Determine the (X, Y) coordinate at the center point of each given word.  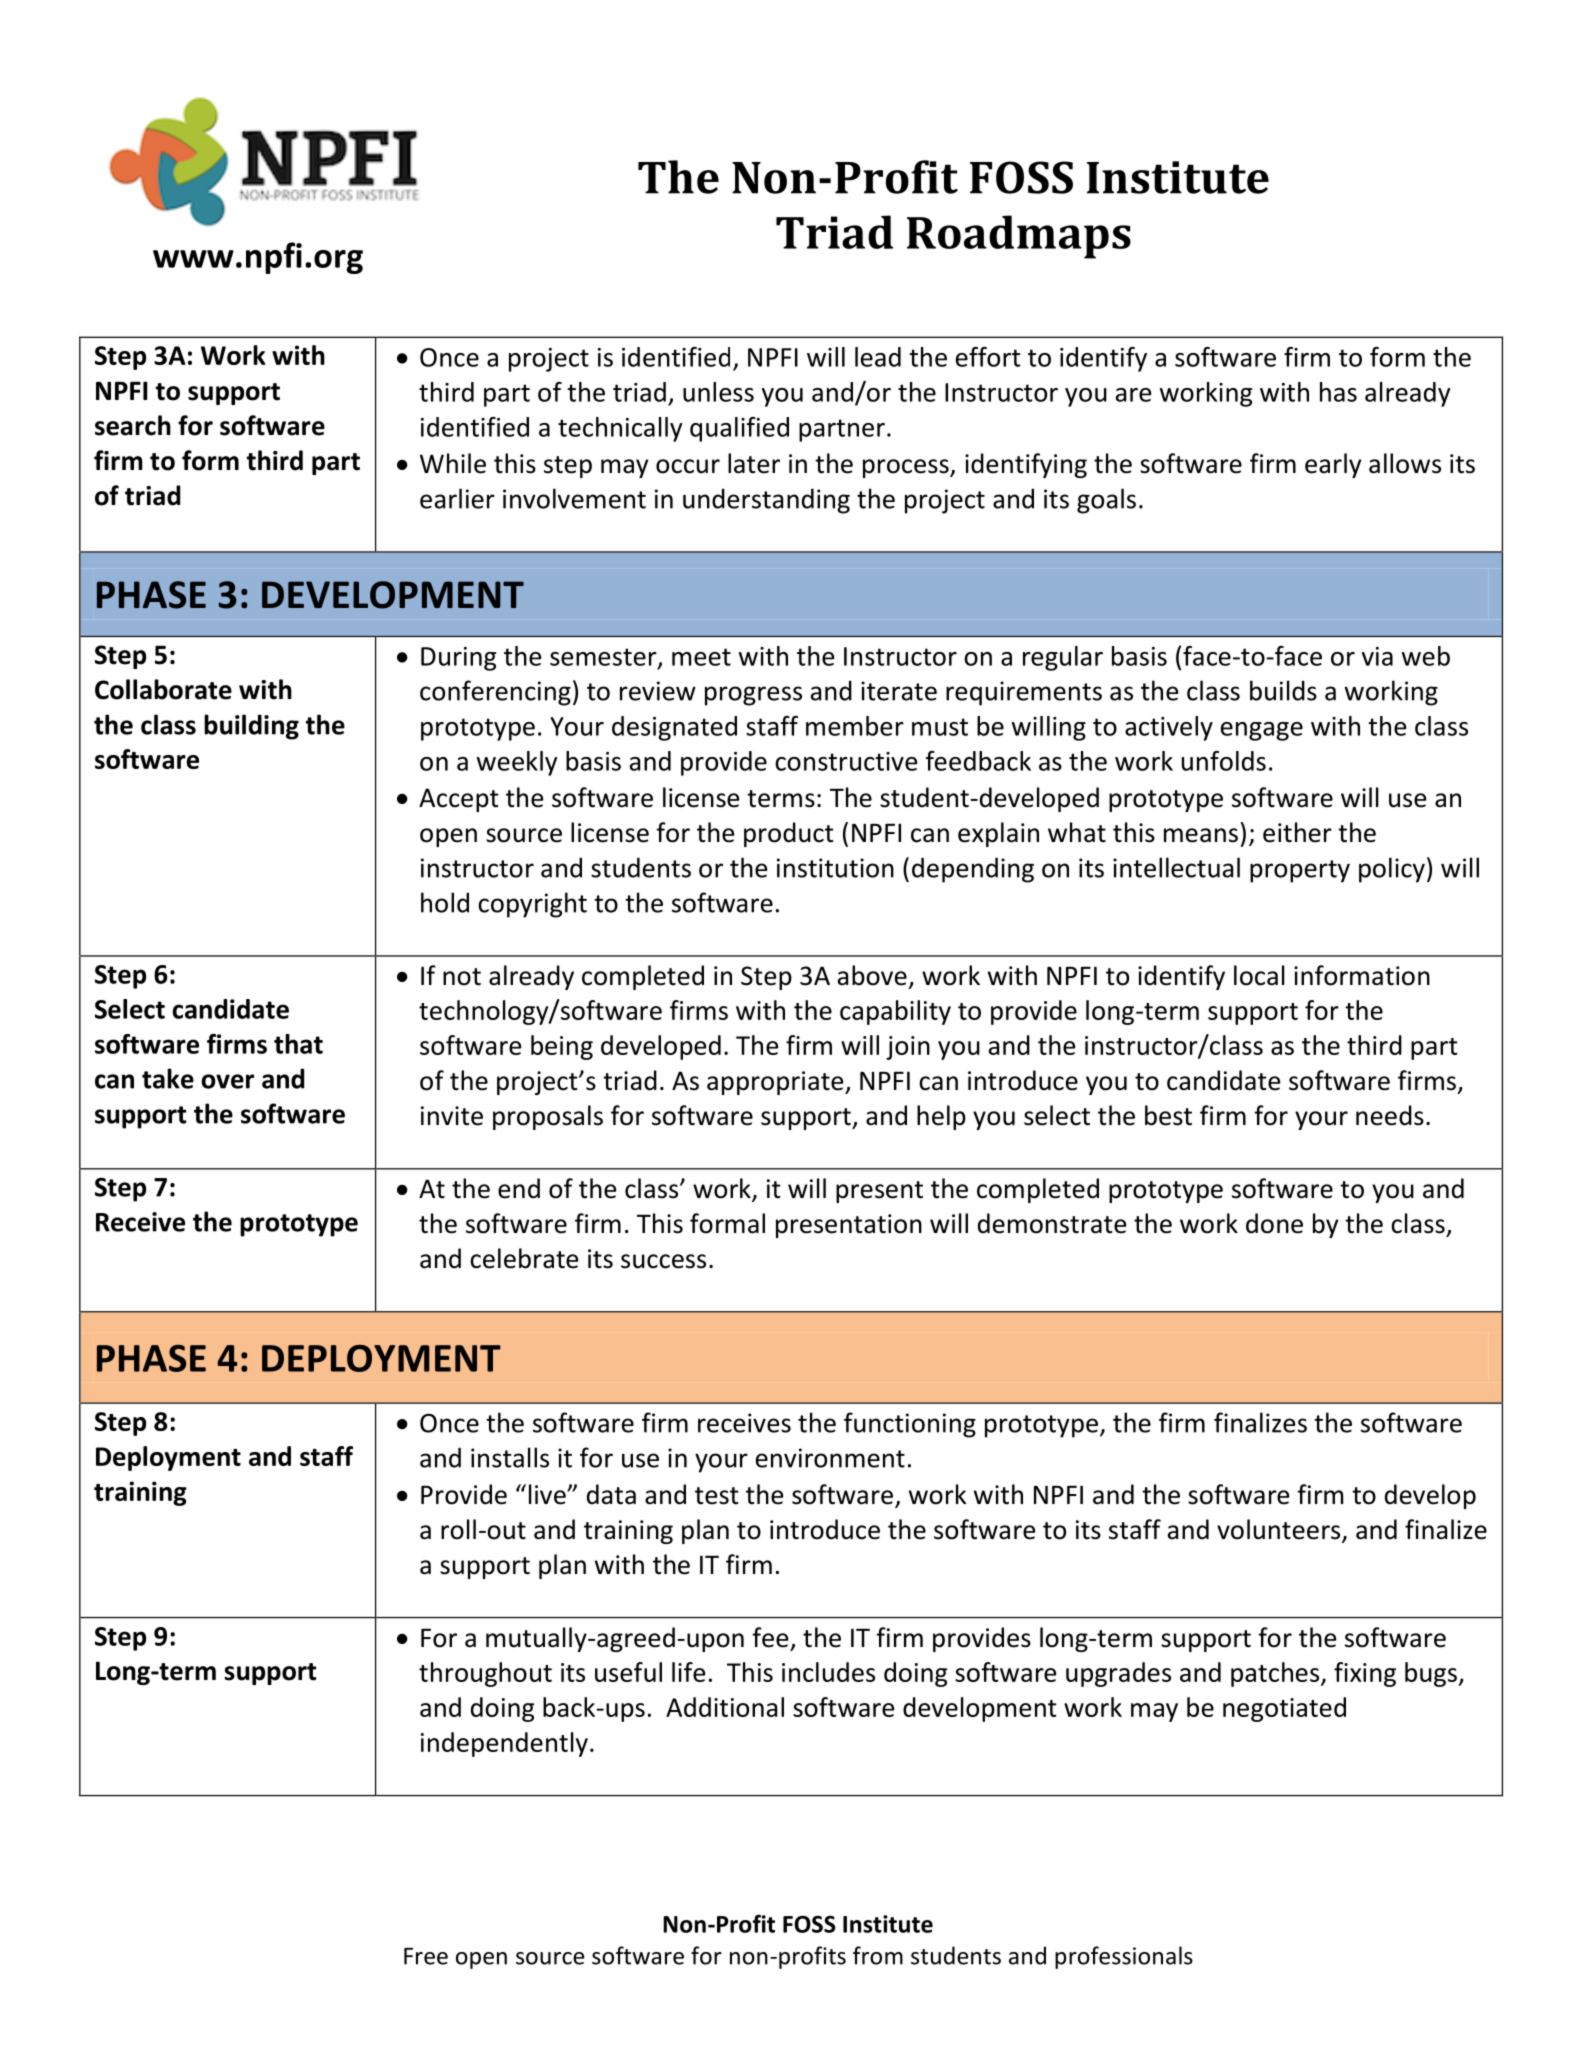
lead (878, 357)
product (789, 834)
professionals (1124, 1957)
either (1297, 832)
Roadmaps (1019, 237)
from (878, 1955)
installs (510, 1457)
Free (426, 1956)
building (251, 727)
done (1274, 1223)
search (133, 425)
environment (830, 1458)
